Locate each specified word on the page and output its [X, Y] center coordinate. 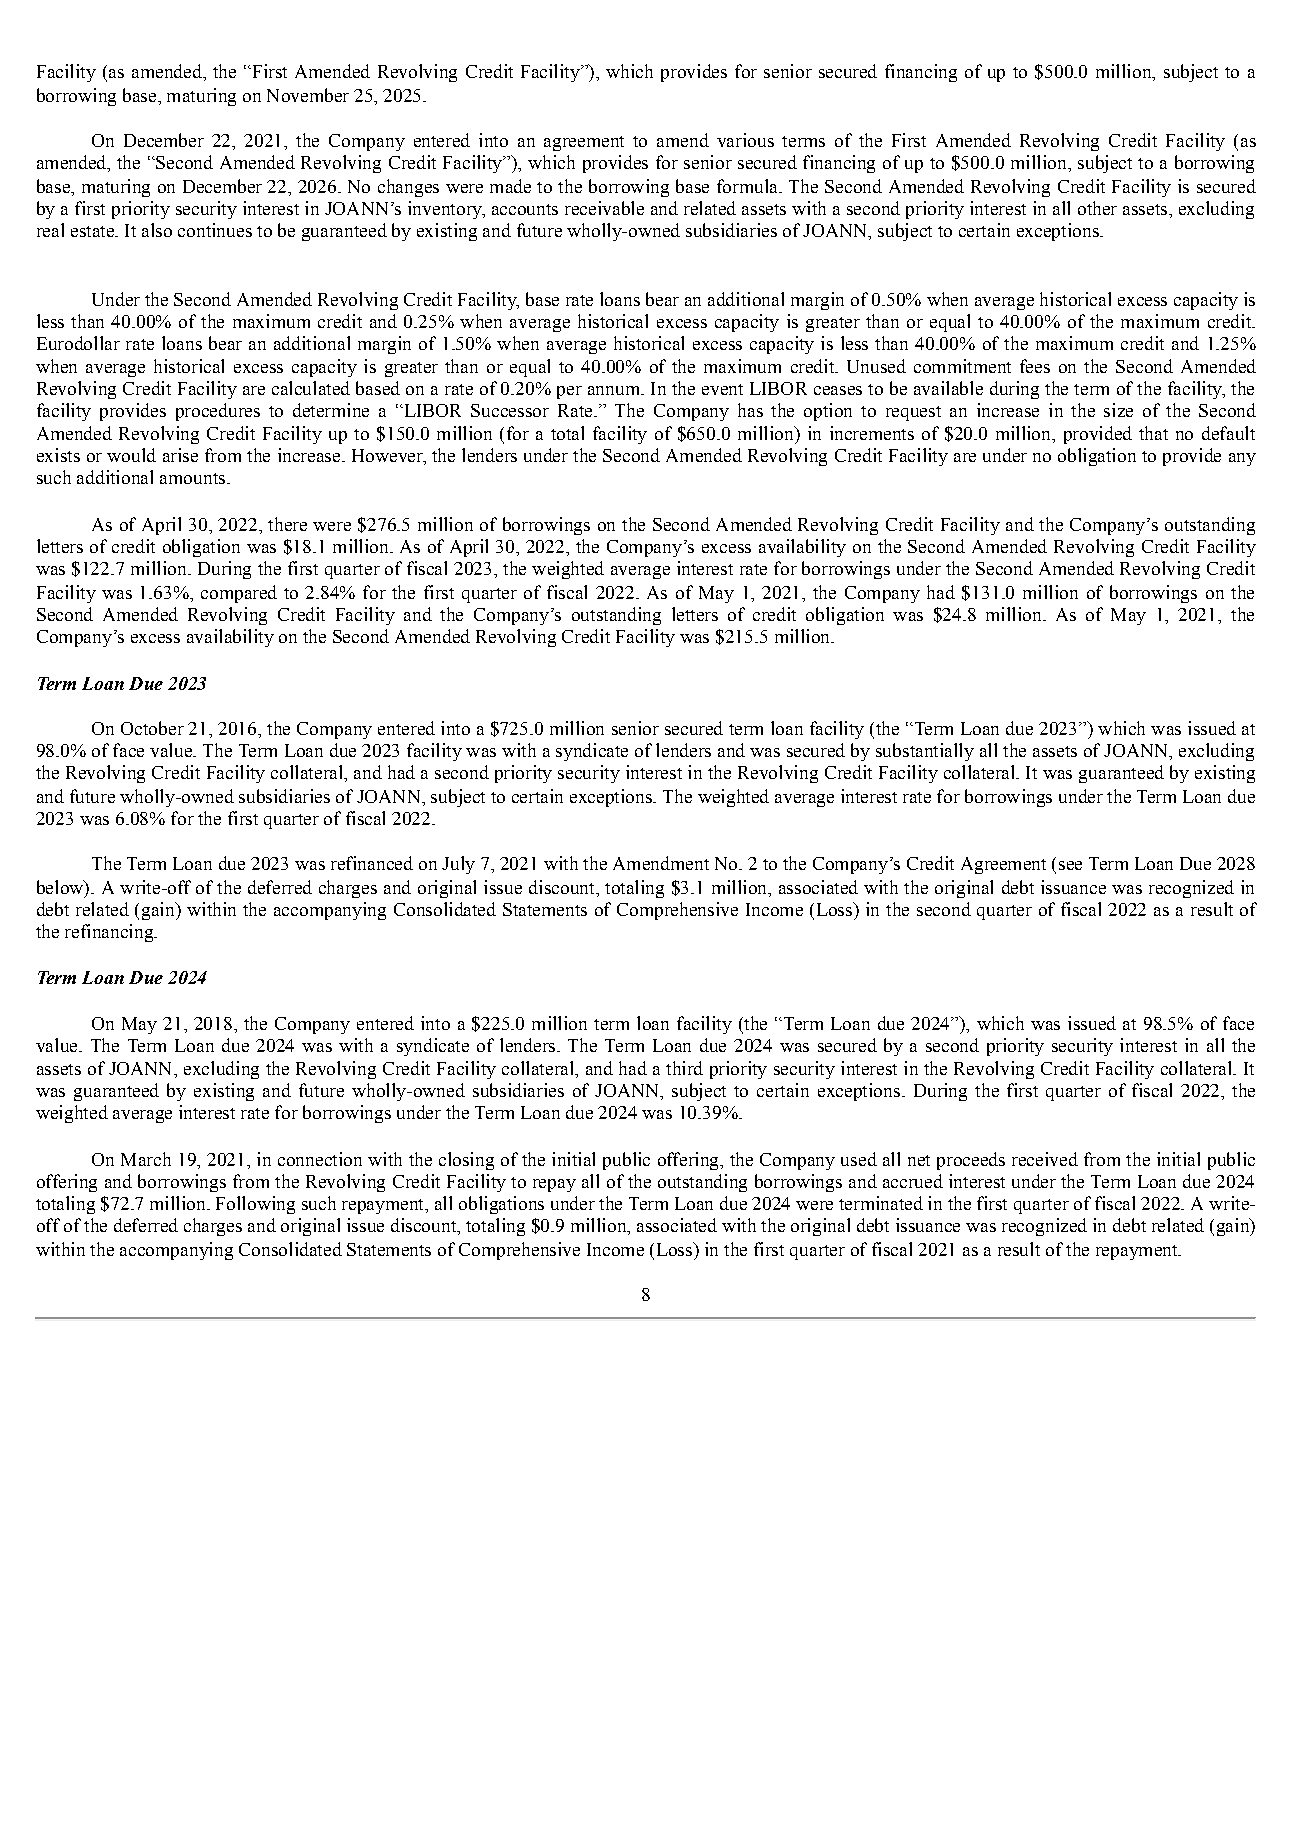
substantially [925, 752]
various [745, 140]
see [1070, 865]
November [308, 95]
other [1097, 208]
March [146, 1159]
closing [466, 1161]
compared [239, 594]
